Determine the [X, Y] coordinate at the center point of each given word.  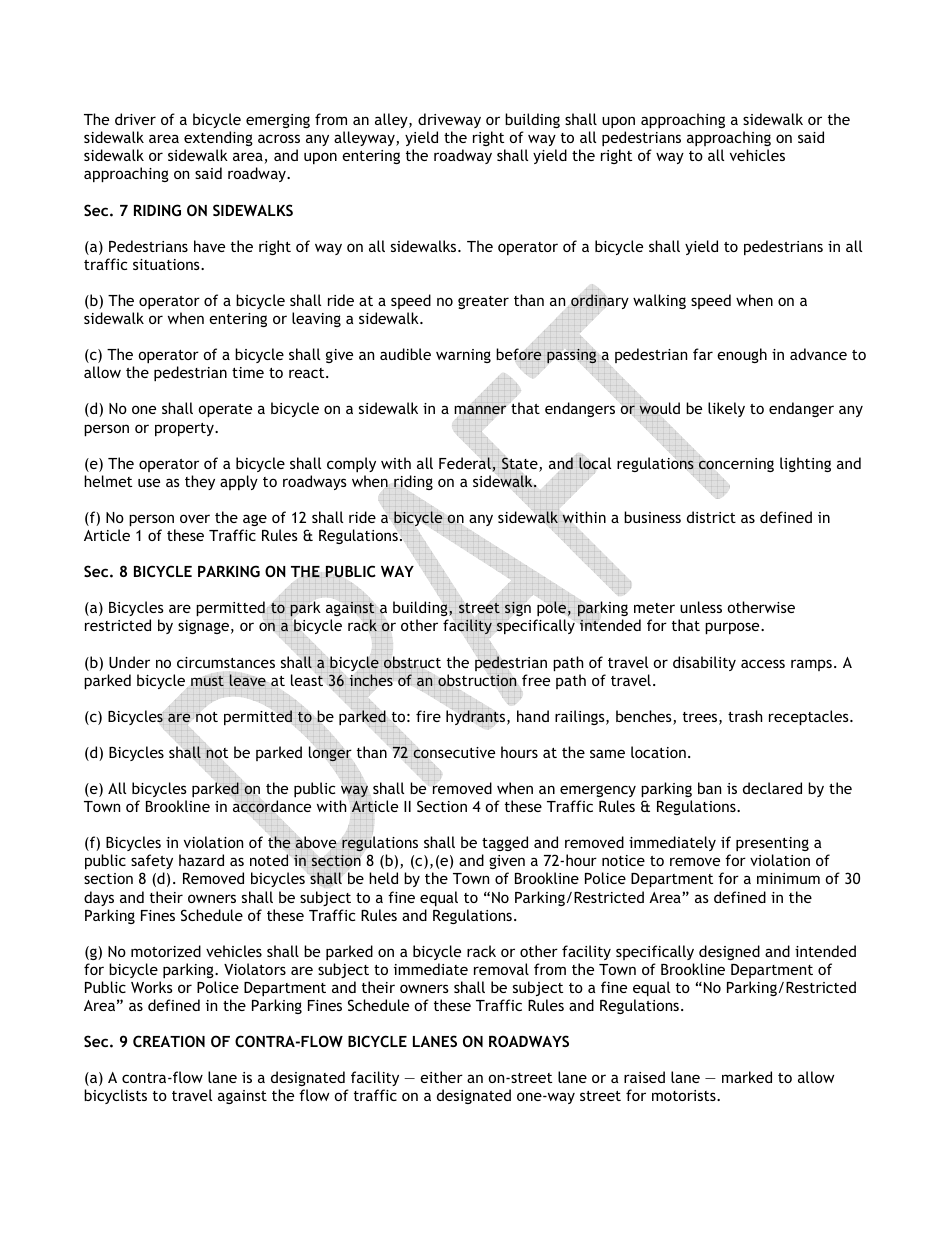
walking [659, 301]
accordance [272, 807]
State [520, 463]
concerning [736, 465]
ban [709, 788]
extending [218, 138]
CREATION [169, 1041]
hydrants [477, 717]
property [185, 429]
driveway [449, 120]
